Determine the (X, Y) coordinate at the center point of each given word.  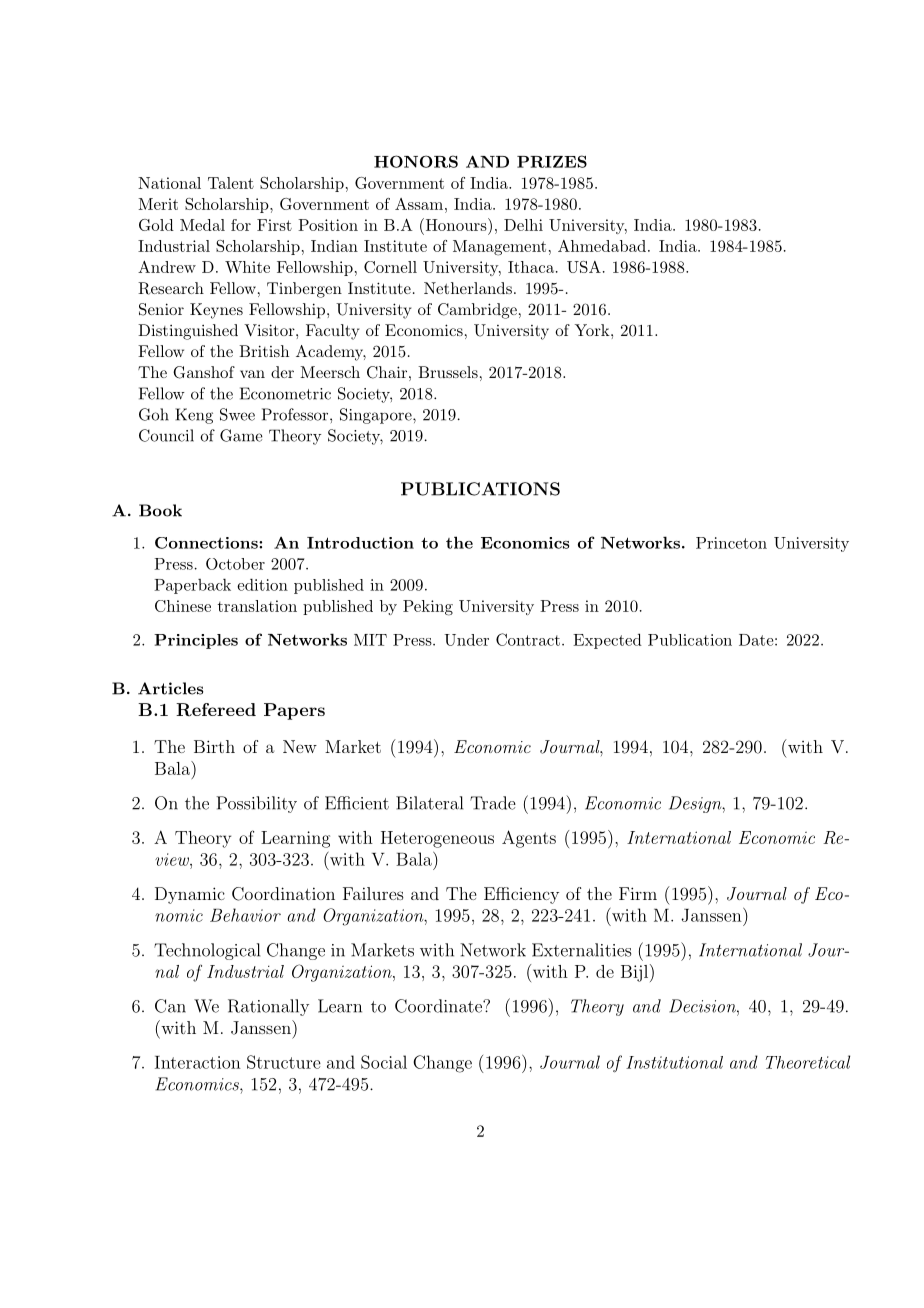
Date (756, 640)
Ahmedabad (602, 246)
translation (257, 606)
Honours (455, 224)
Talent (231, 183)
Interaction (198, 1062)
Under (466, 640)
